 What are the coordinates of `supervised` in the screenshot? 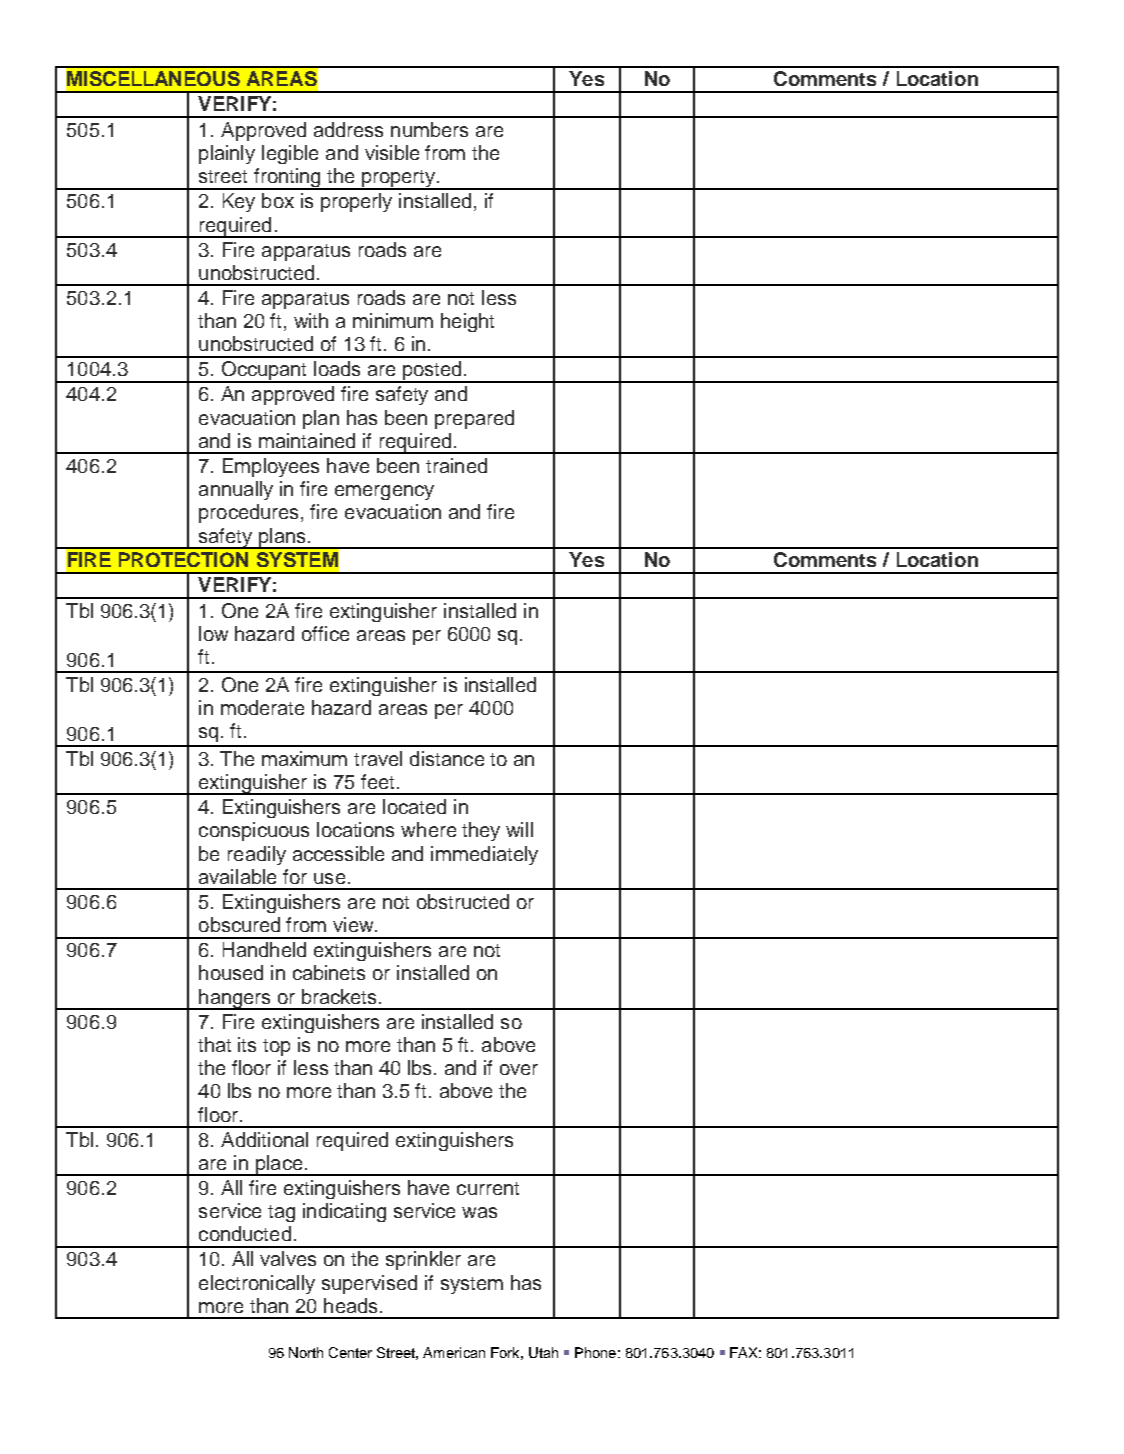 It's located at (369, 1284).
